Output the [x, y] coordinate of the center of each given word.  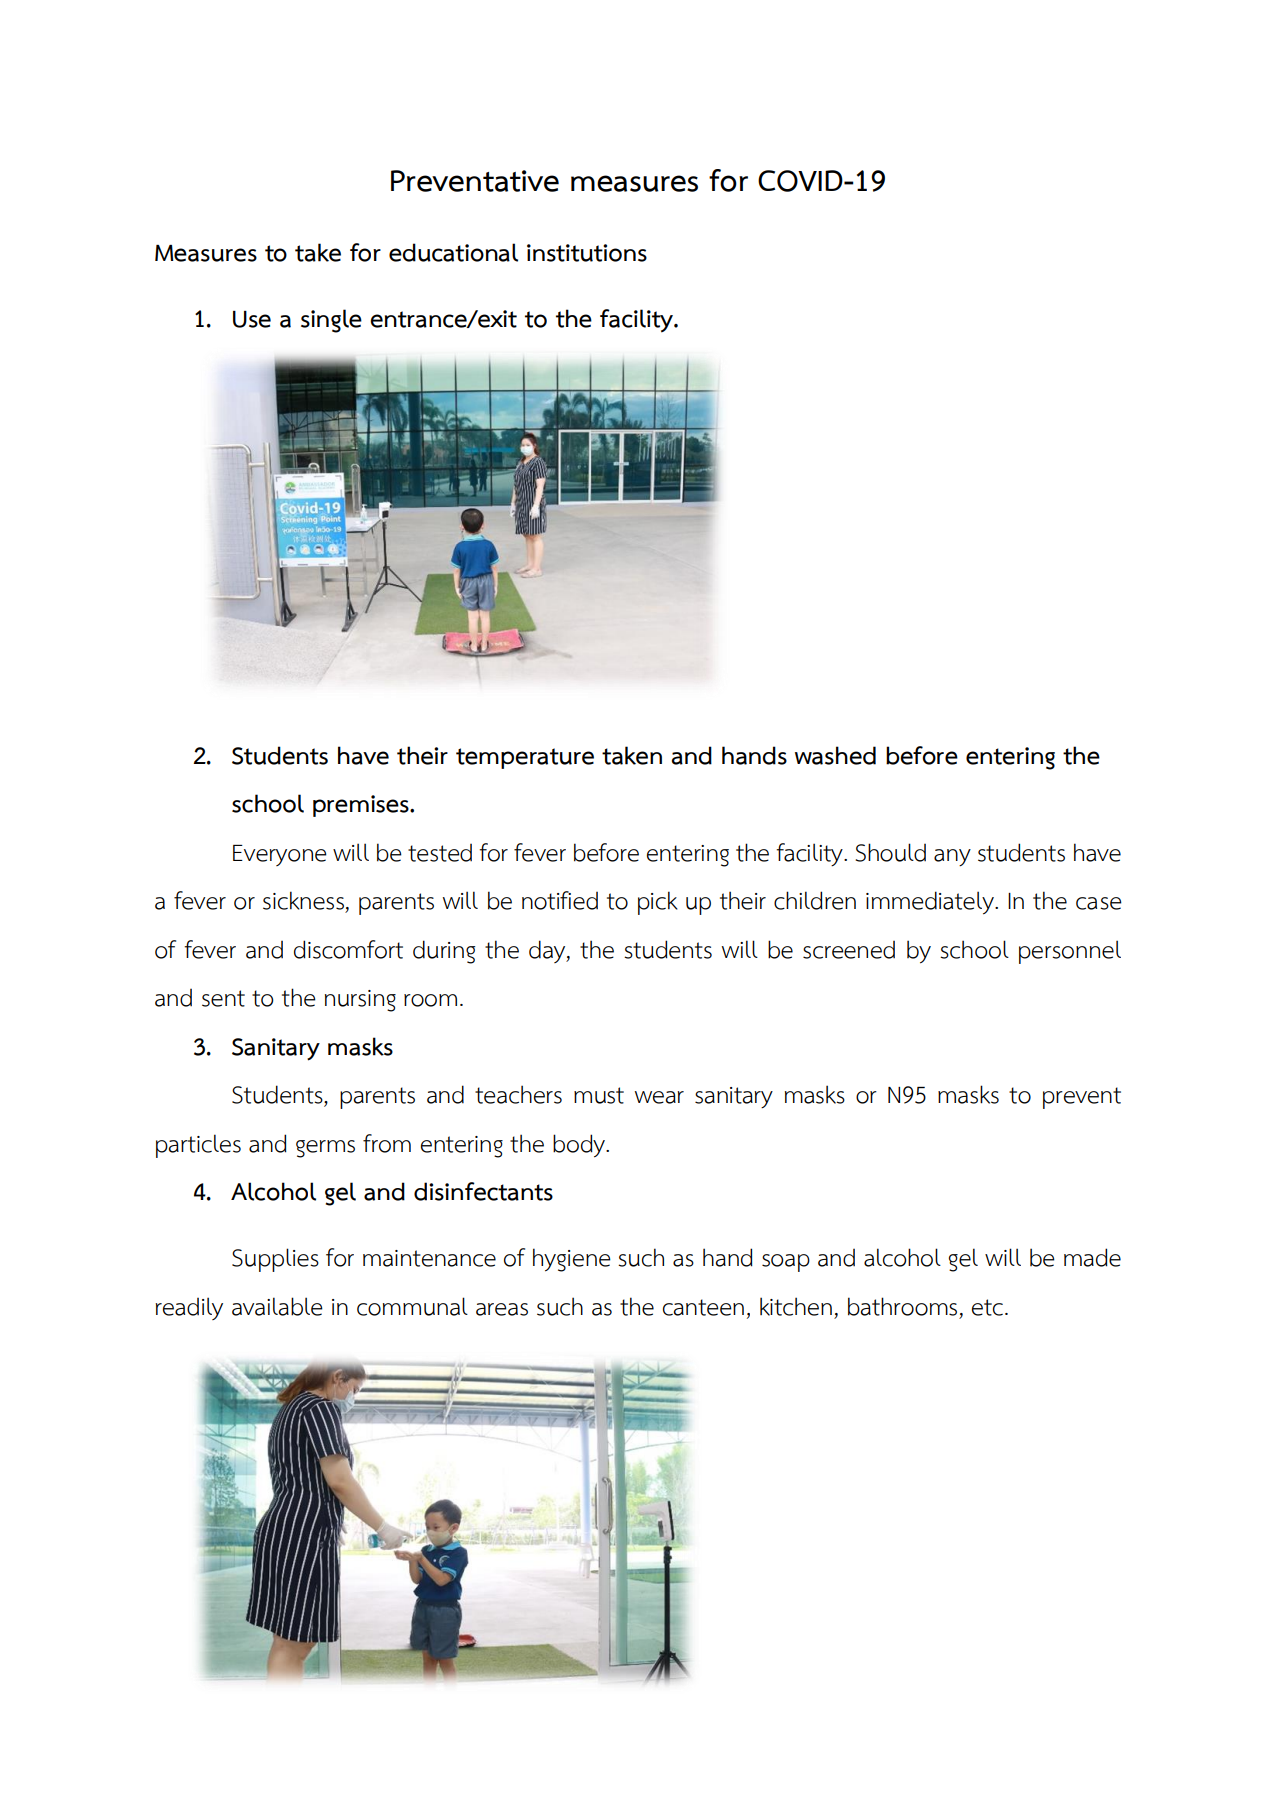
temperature [525, 758]
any [952, 857]
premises [362, 806]
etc [989, 1307]
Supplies [275, 1260]
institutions [587, 253]
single [331, 321]
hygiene [572, 1260]
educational [453, 252]
